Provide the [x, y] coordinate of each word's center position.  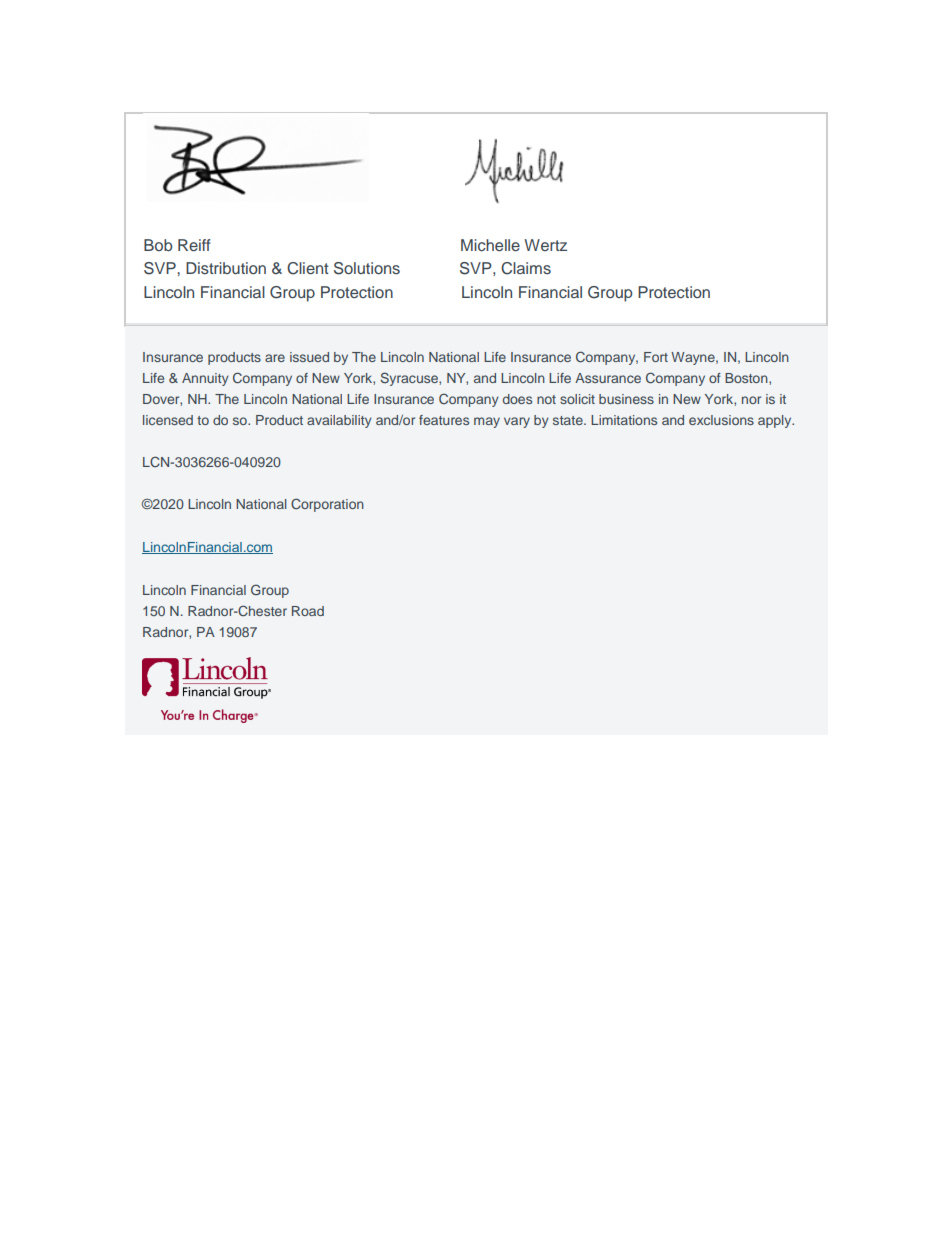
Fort [656, 357]
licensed [168, 420]
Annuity [205, 379]
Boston [747, 378]
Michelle [490, 245]
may [487, 422]
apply [776, 421]
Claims [526, 268]
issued [309, 357]
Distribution [226, 268]
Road [308, 611]
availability [339, 421]
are [275, 358]
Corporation [327, 505]
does [517, 399]
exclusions [721, 420]
